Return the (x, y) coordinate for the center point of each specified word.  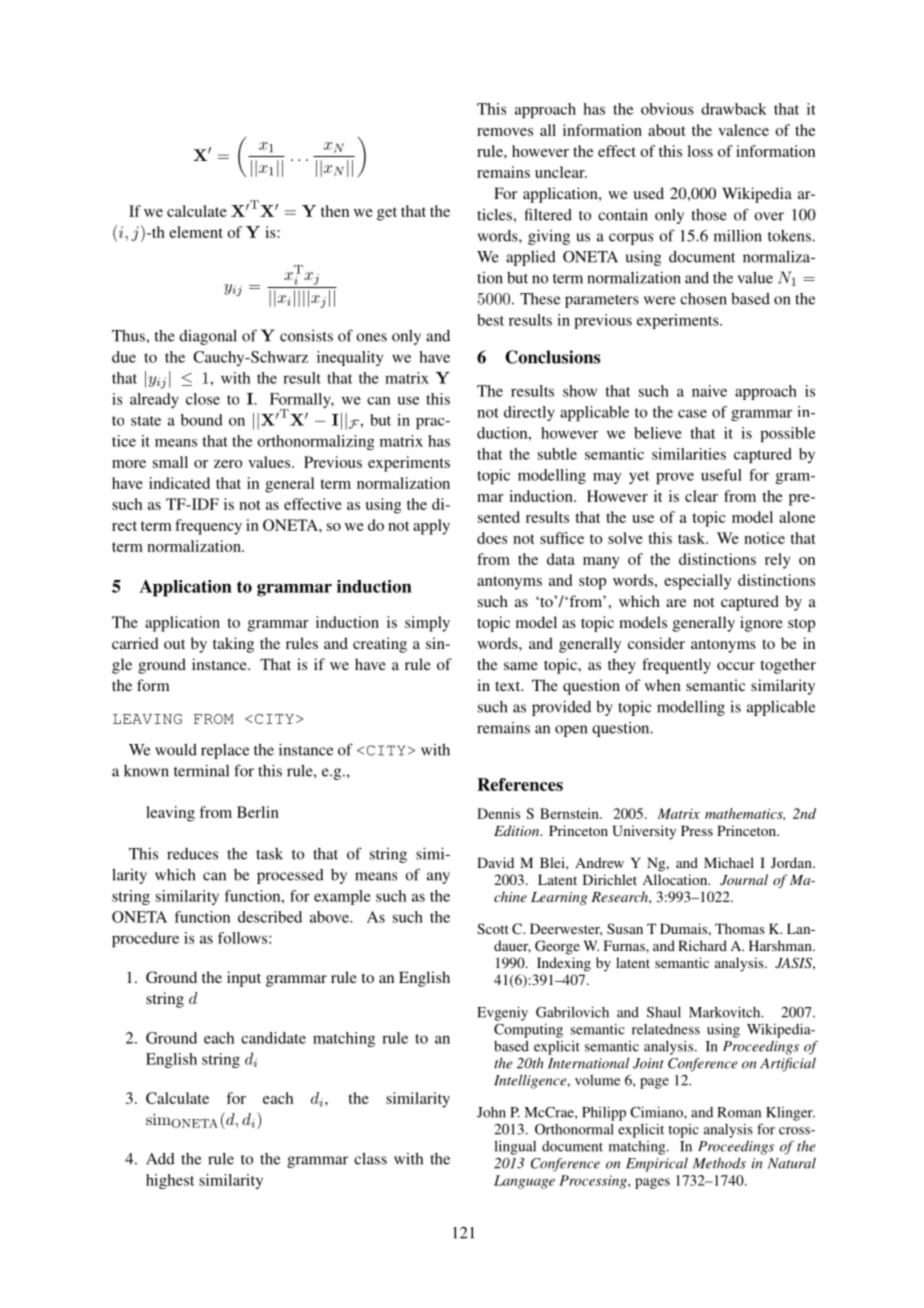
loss (700, 151)
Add (160, 1159)
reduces (192, 854)
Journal (744, 879)
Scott (493, 928)
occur (736, 666)
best (490, 320)
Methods (719, 1163)
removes (505, 132)
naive (709, 391)
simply (427, 624)
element (196, 232)
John (491, 1112)
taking (233, 645)
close (203, 399)
